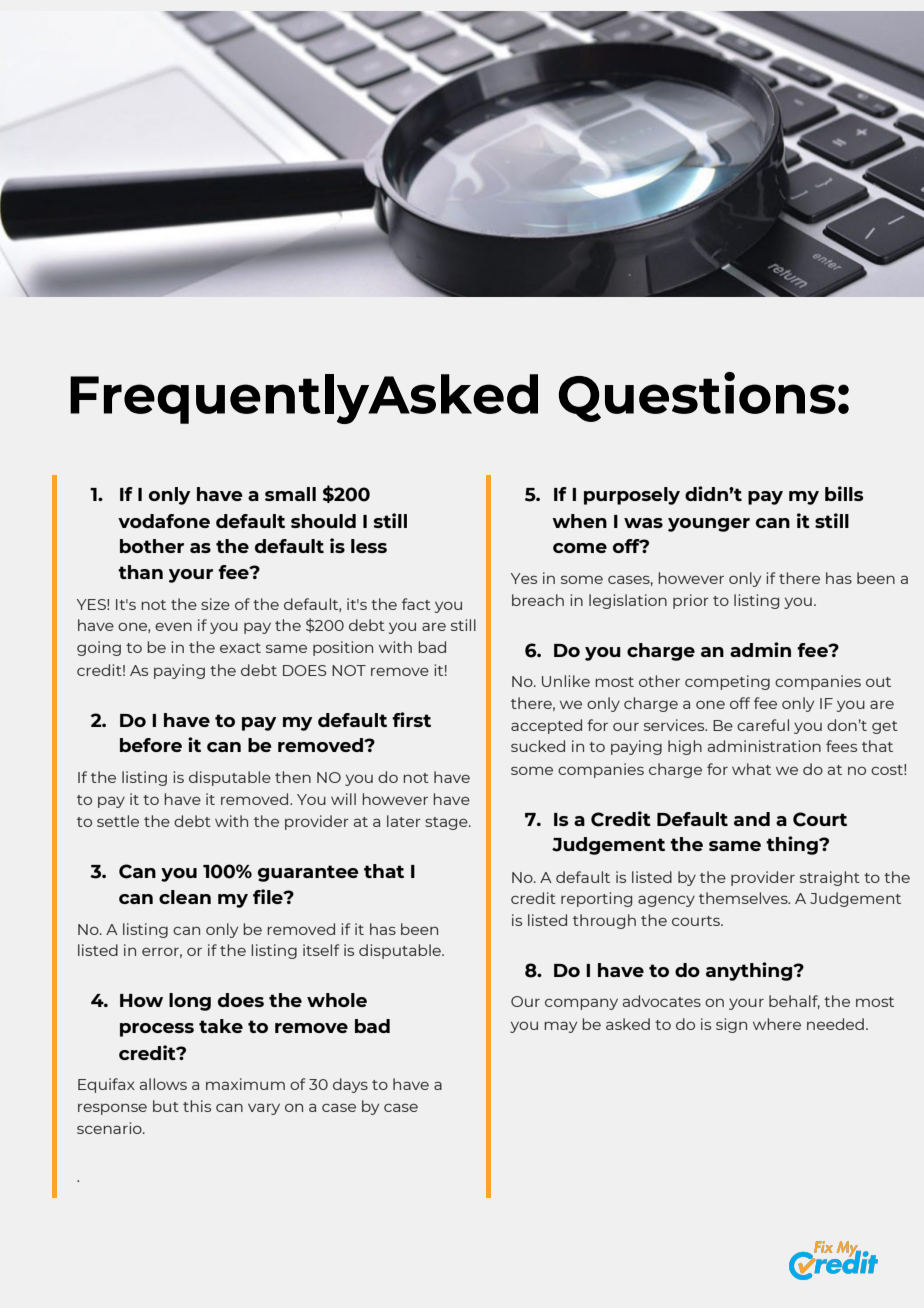 This screenshot has width=924, height=1308. I want to click on company, so click(581, 1004).
